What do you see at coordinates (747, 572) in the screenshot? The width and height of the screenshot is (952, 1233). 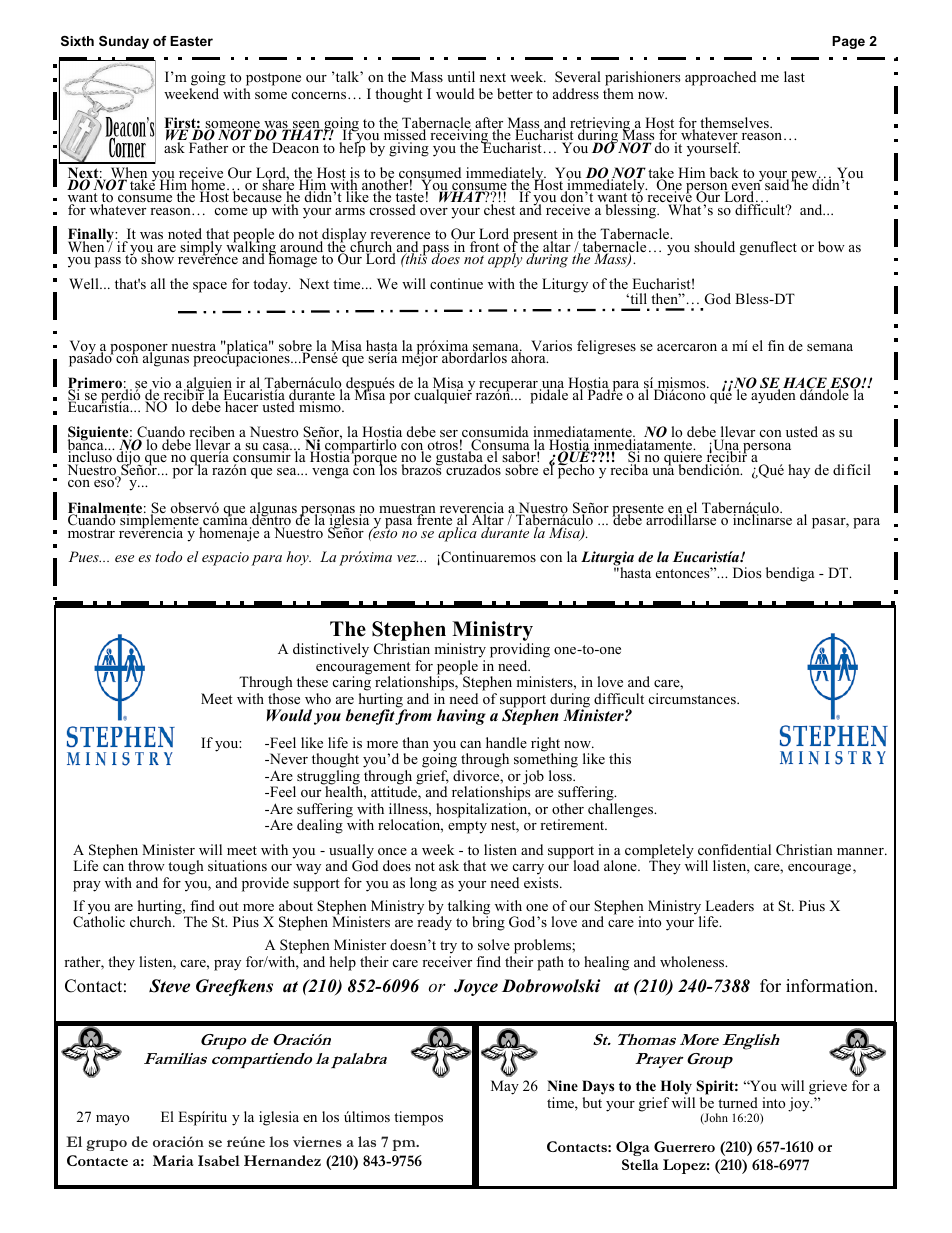 I see `Dios` at bounding box center [747, 572].
